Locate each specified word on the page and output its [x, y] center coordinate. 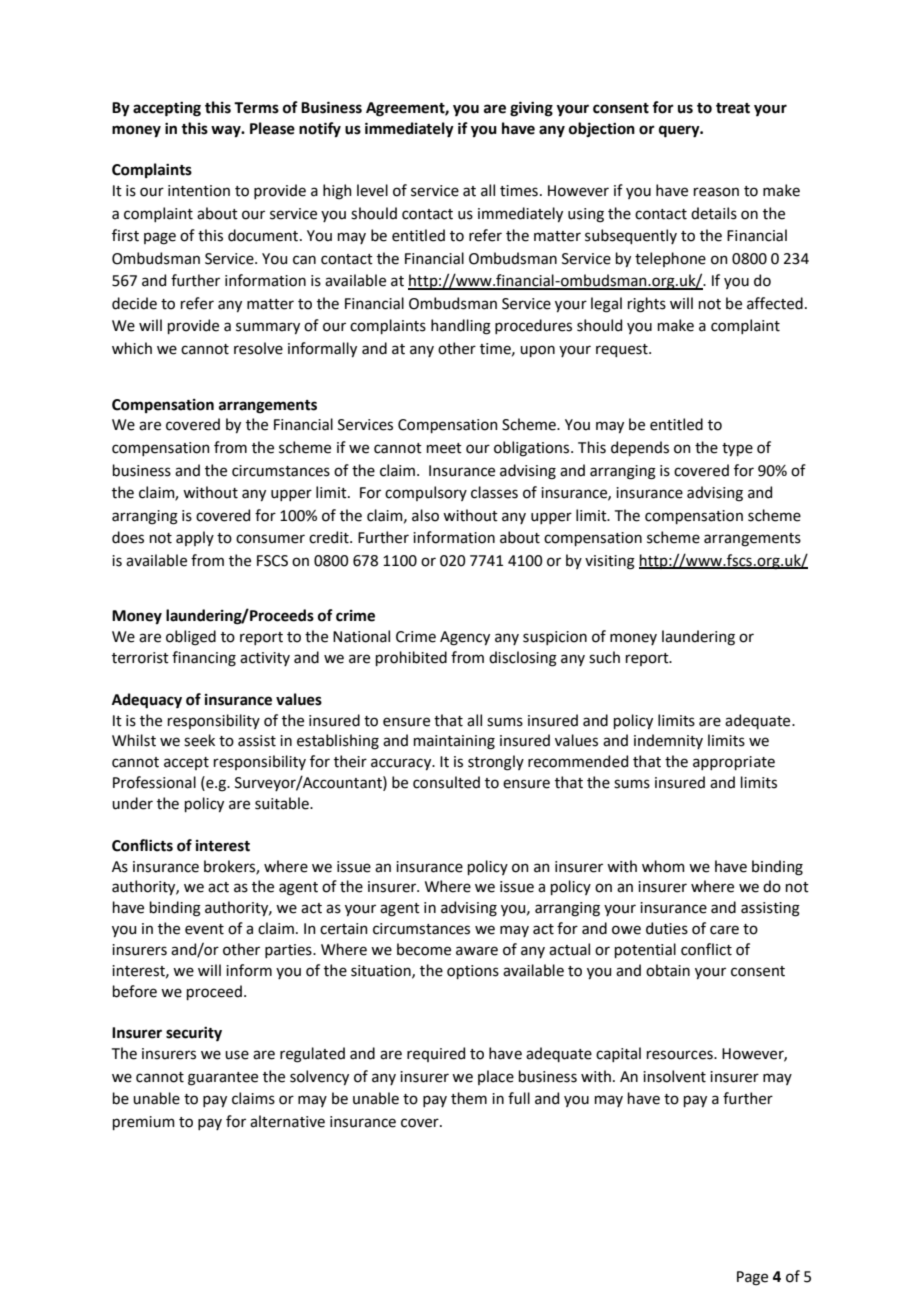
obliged [191, 638]
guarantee [223, 1079]
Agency [465, 638]
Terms [256, 108]
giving [531, 109]
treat [733, 108]
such [604, 657]
